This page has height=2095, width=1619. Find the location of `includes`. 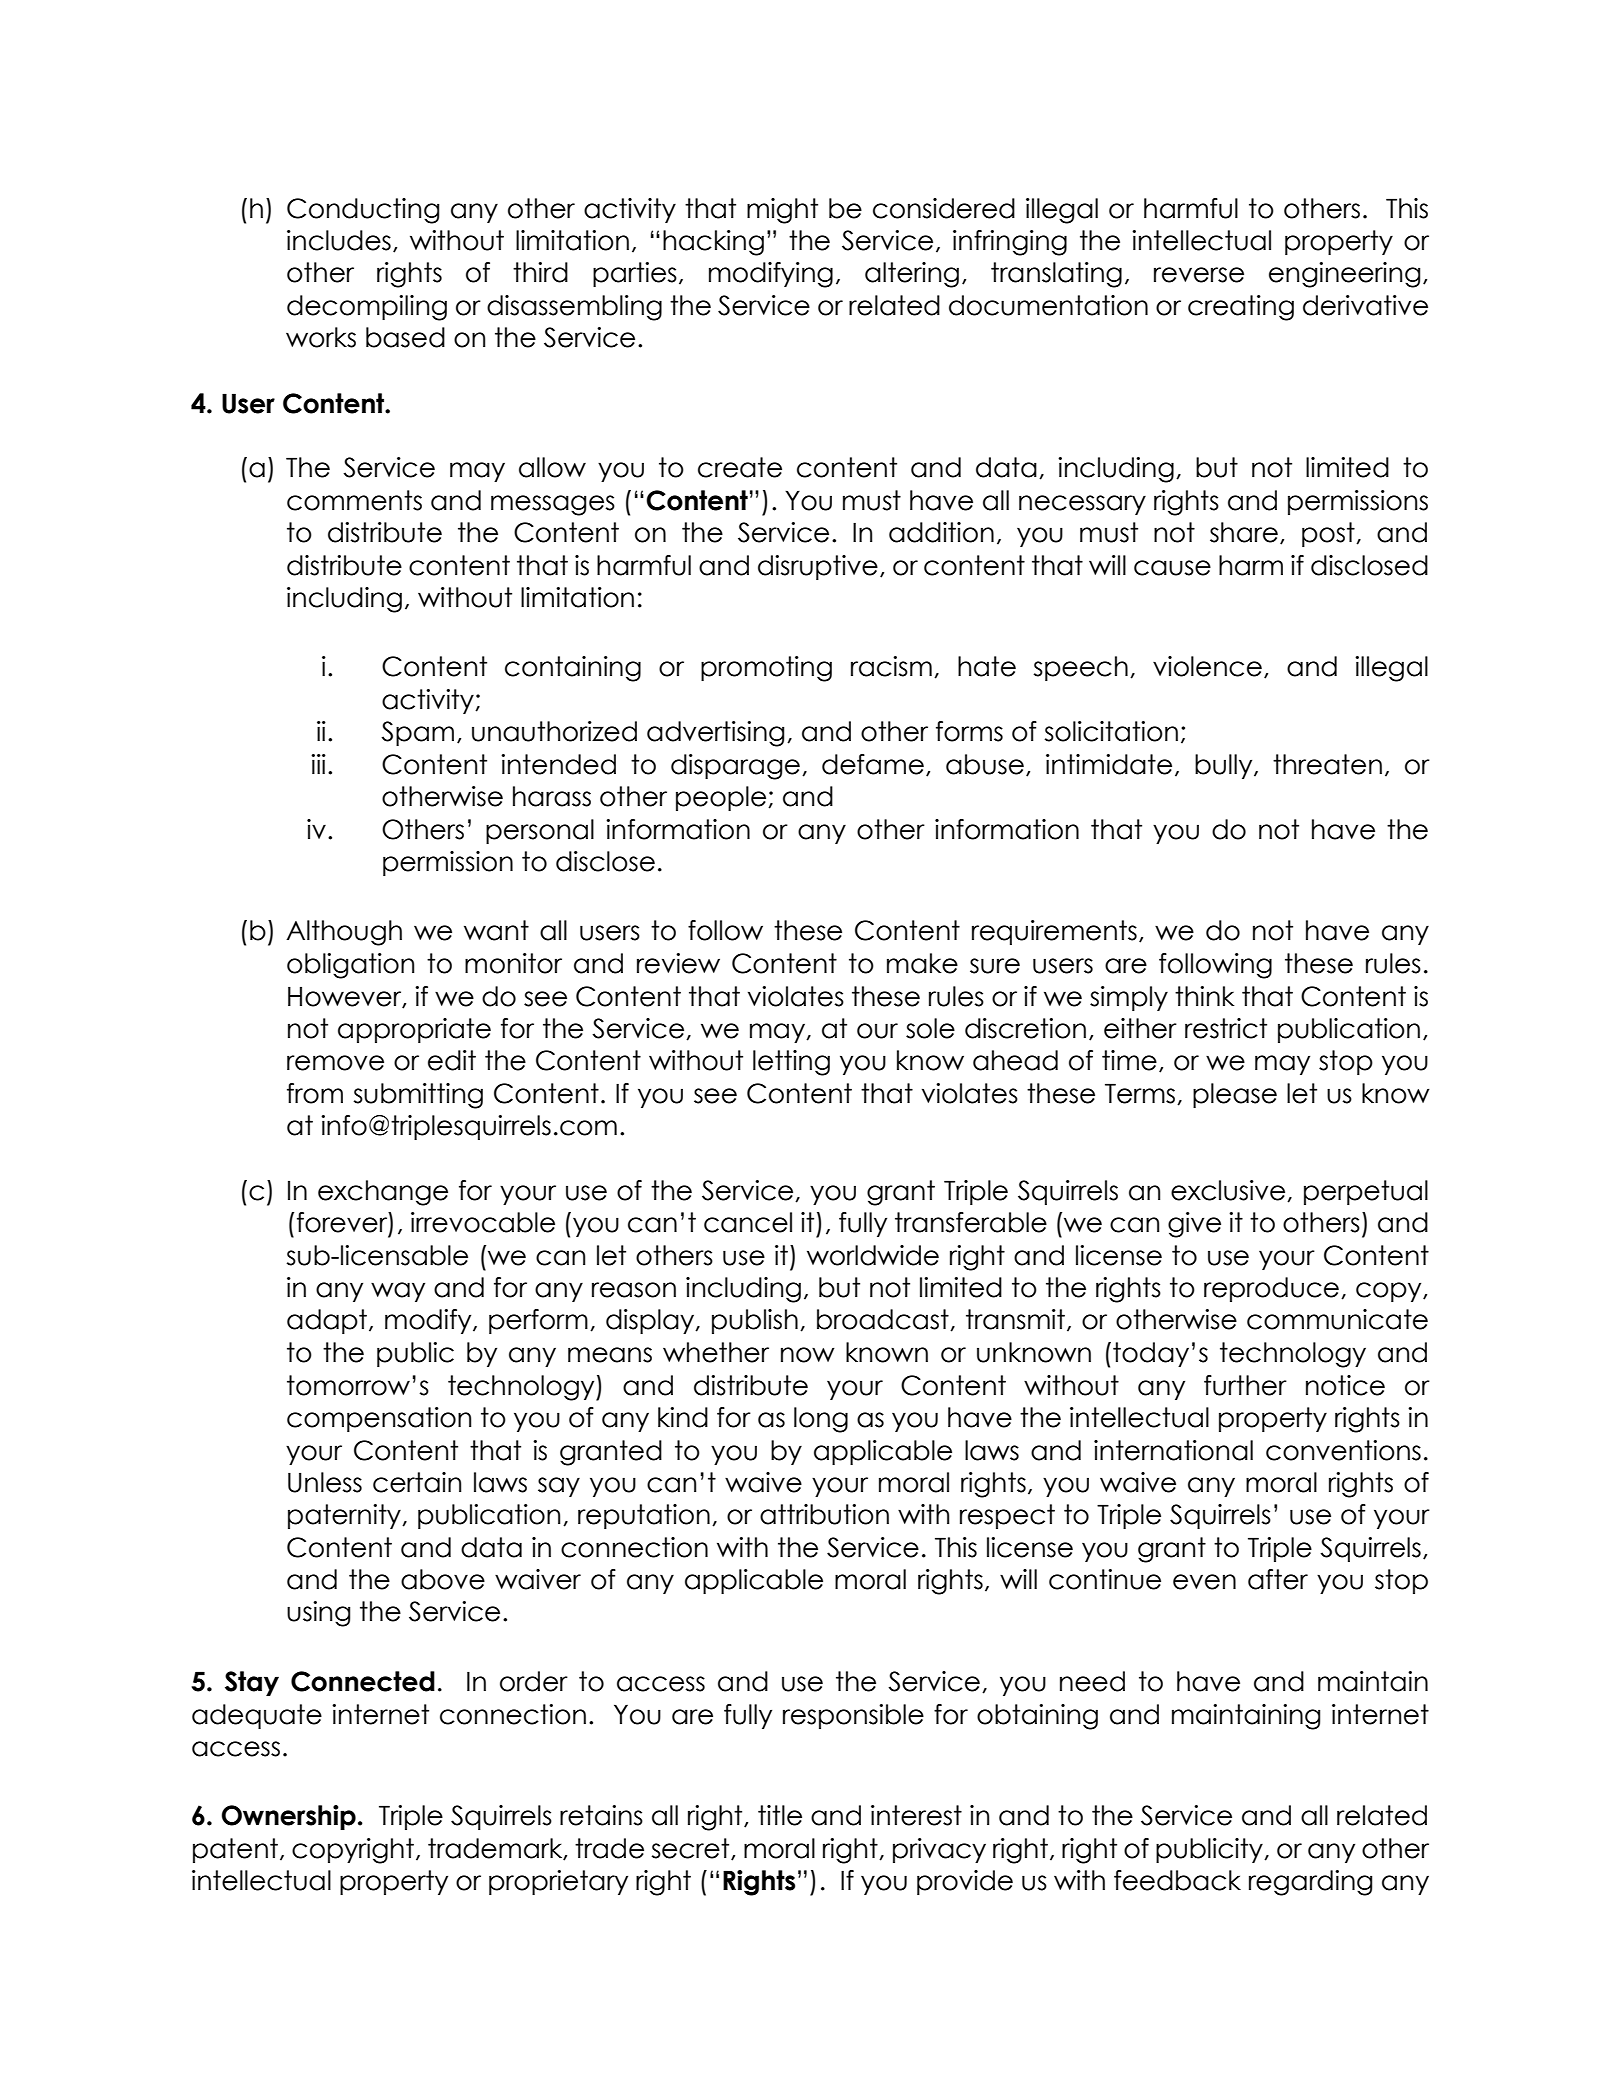

includes is located at coordinates (339, 240).
